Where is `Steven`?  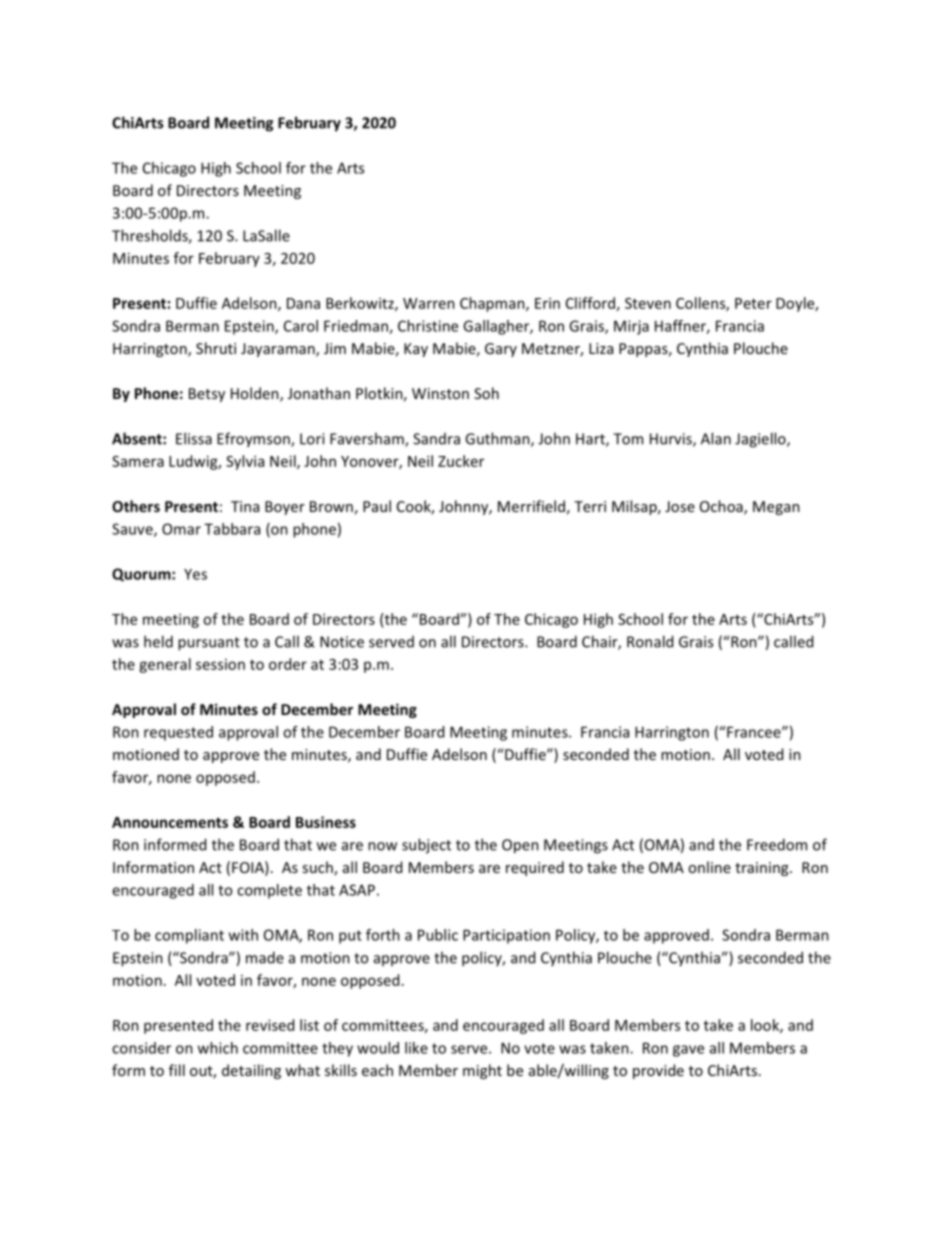 Steven is located at coordinates (648, 303).
